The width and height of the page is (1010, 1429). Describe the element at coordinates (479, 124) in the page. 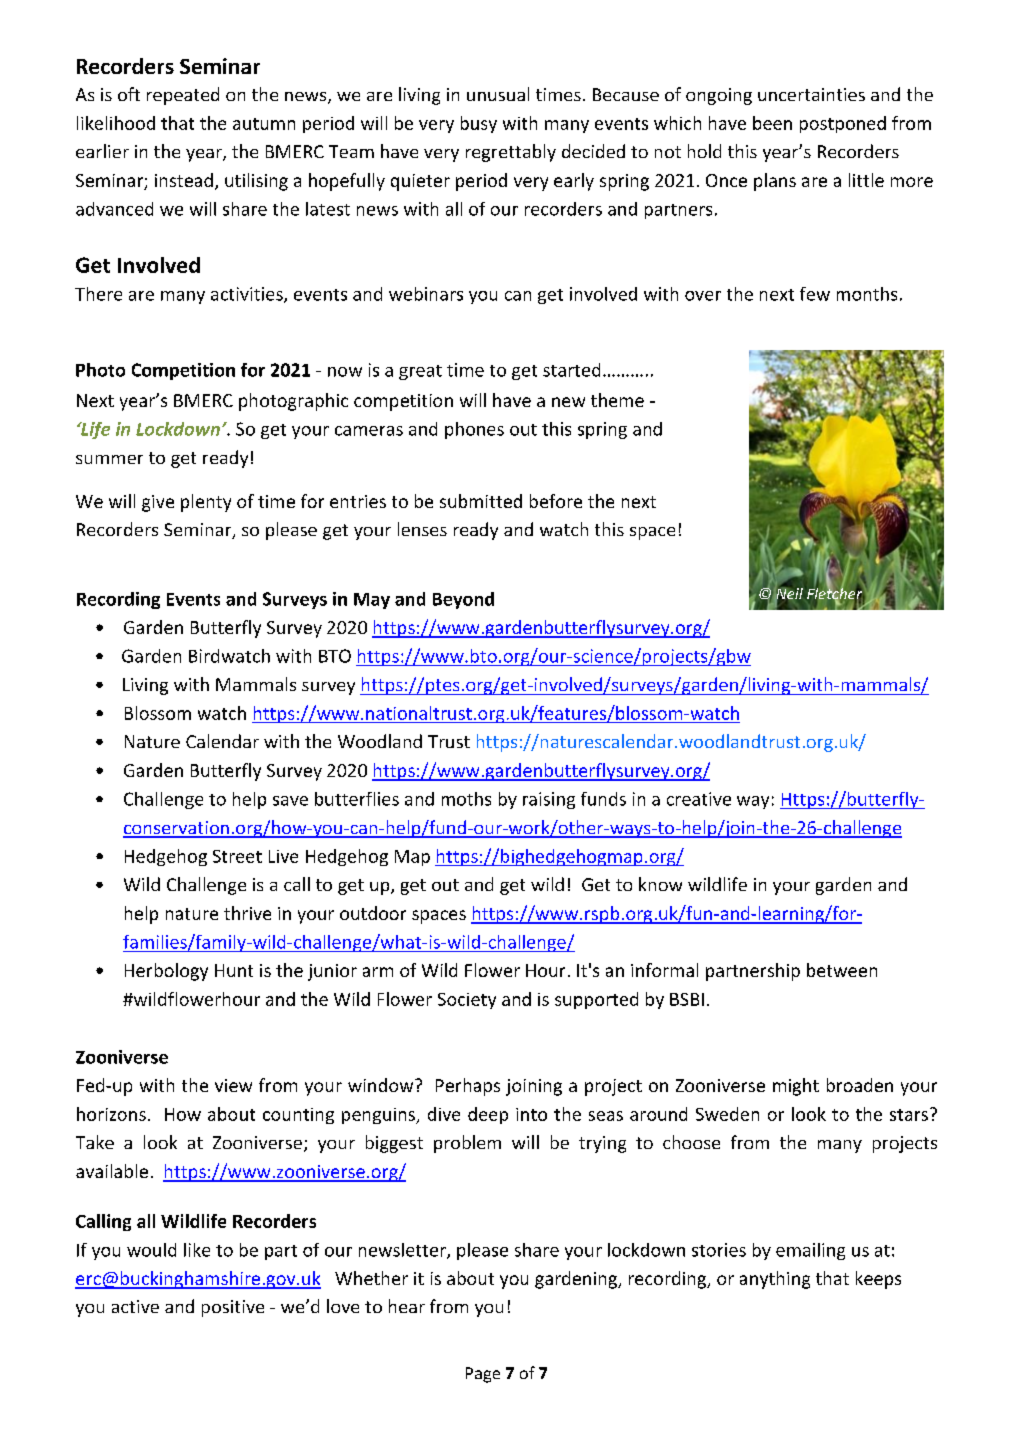

I see `busy` at that location.
